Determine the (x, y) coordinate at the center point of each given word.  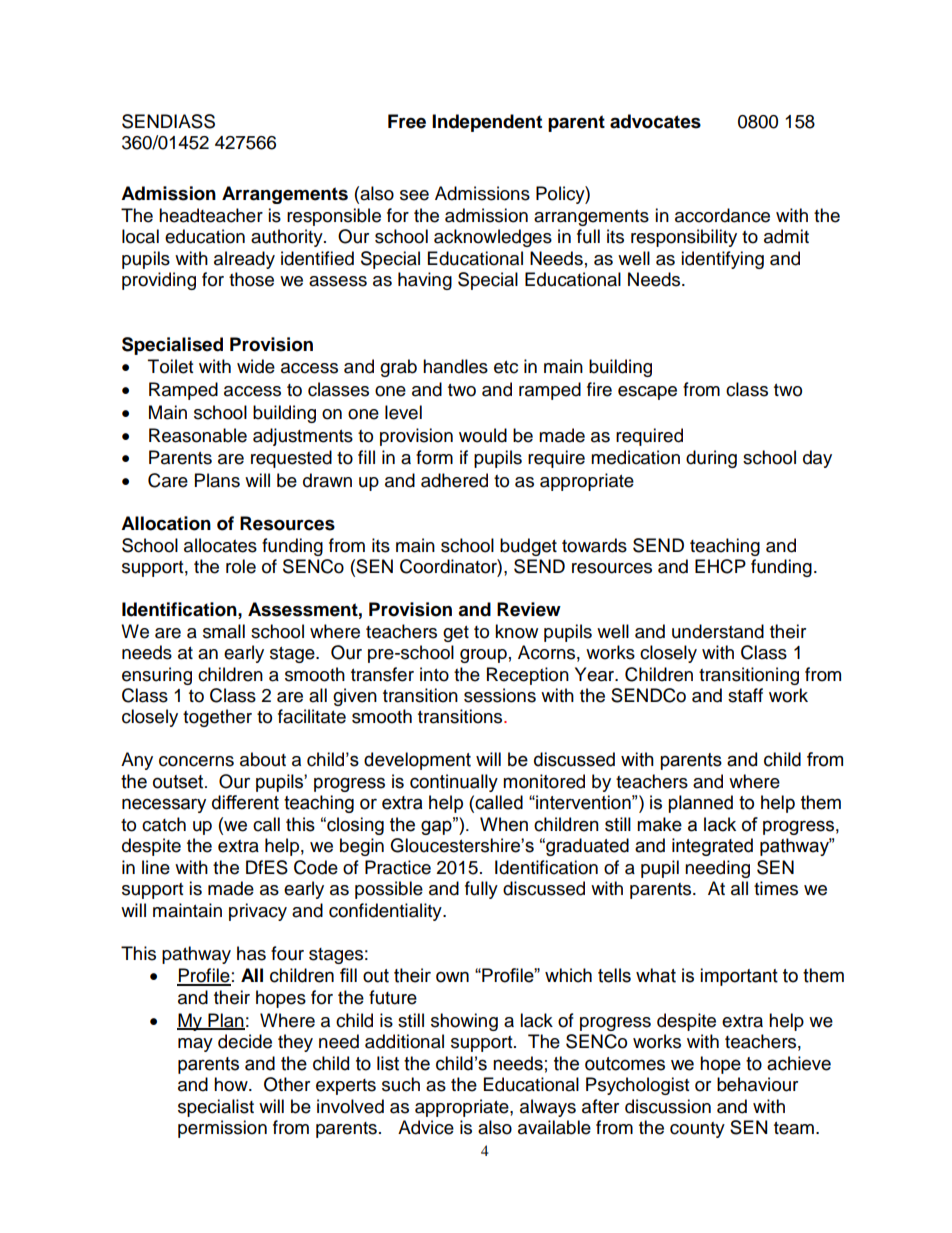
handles (455, 366)
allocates (220, 545)
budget (528, 547)
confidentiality (386, 912)
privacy (258, 912)
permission (222, 1129)
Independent (487, 123)
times (776, 888)
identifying (722, 260)
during (711, 459)
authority (288, 238)
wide (256, 366)
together (217, 718)
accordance (722, 215)
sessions (500, 695)
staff (745, 695)
